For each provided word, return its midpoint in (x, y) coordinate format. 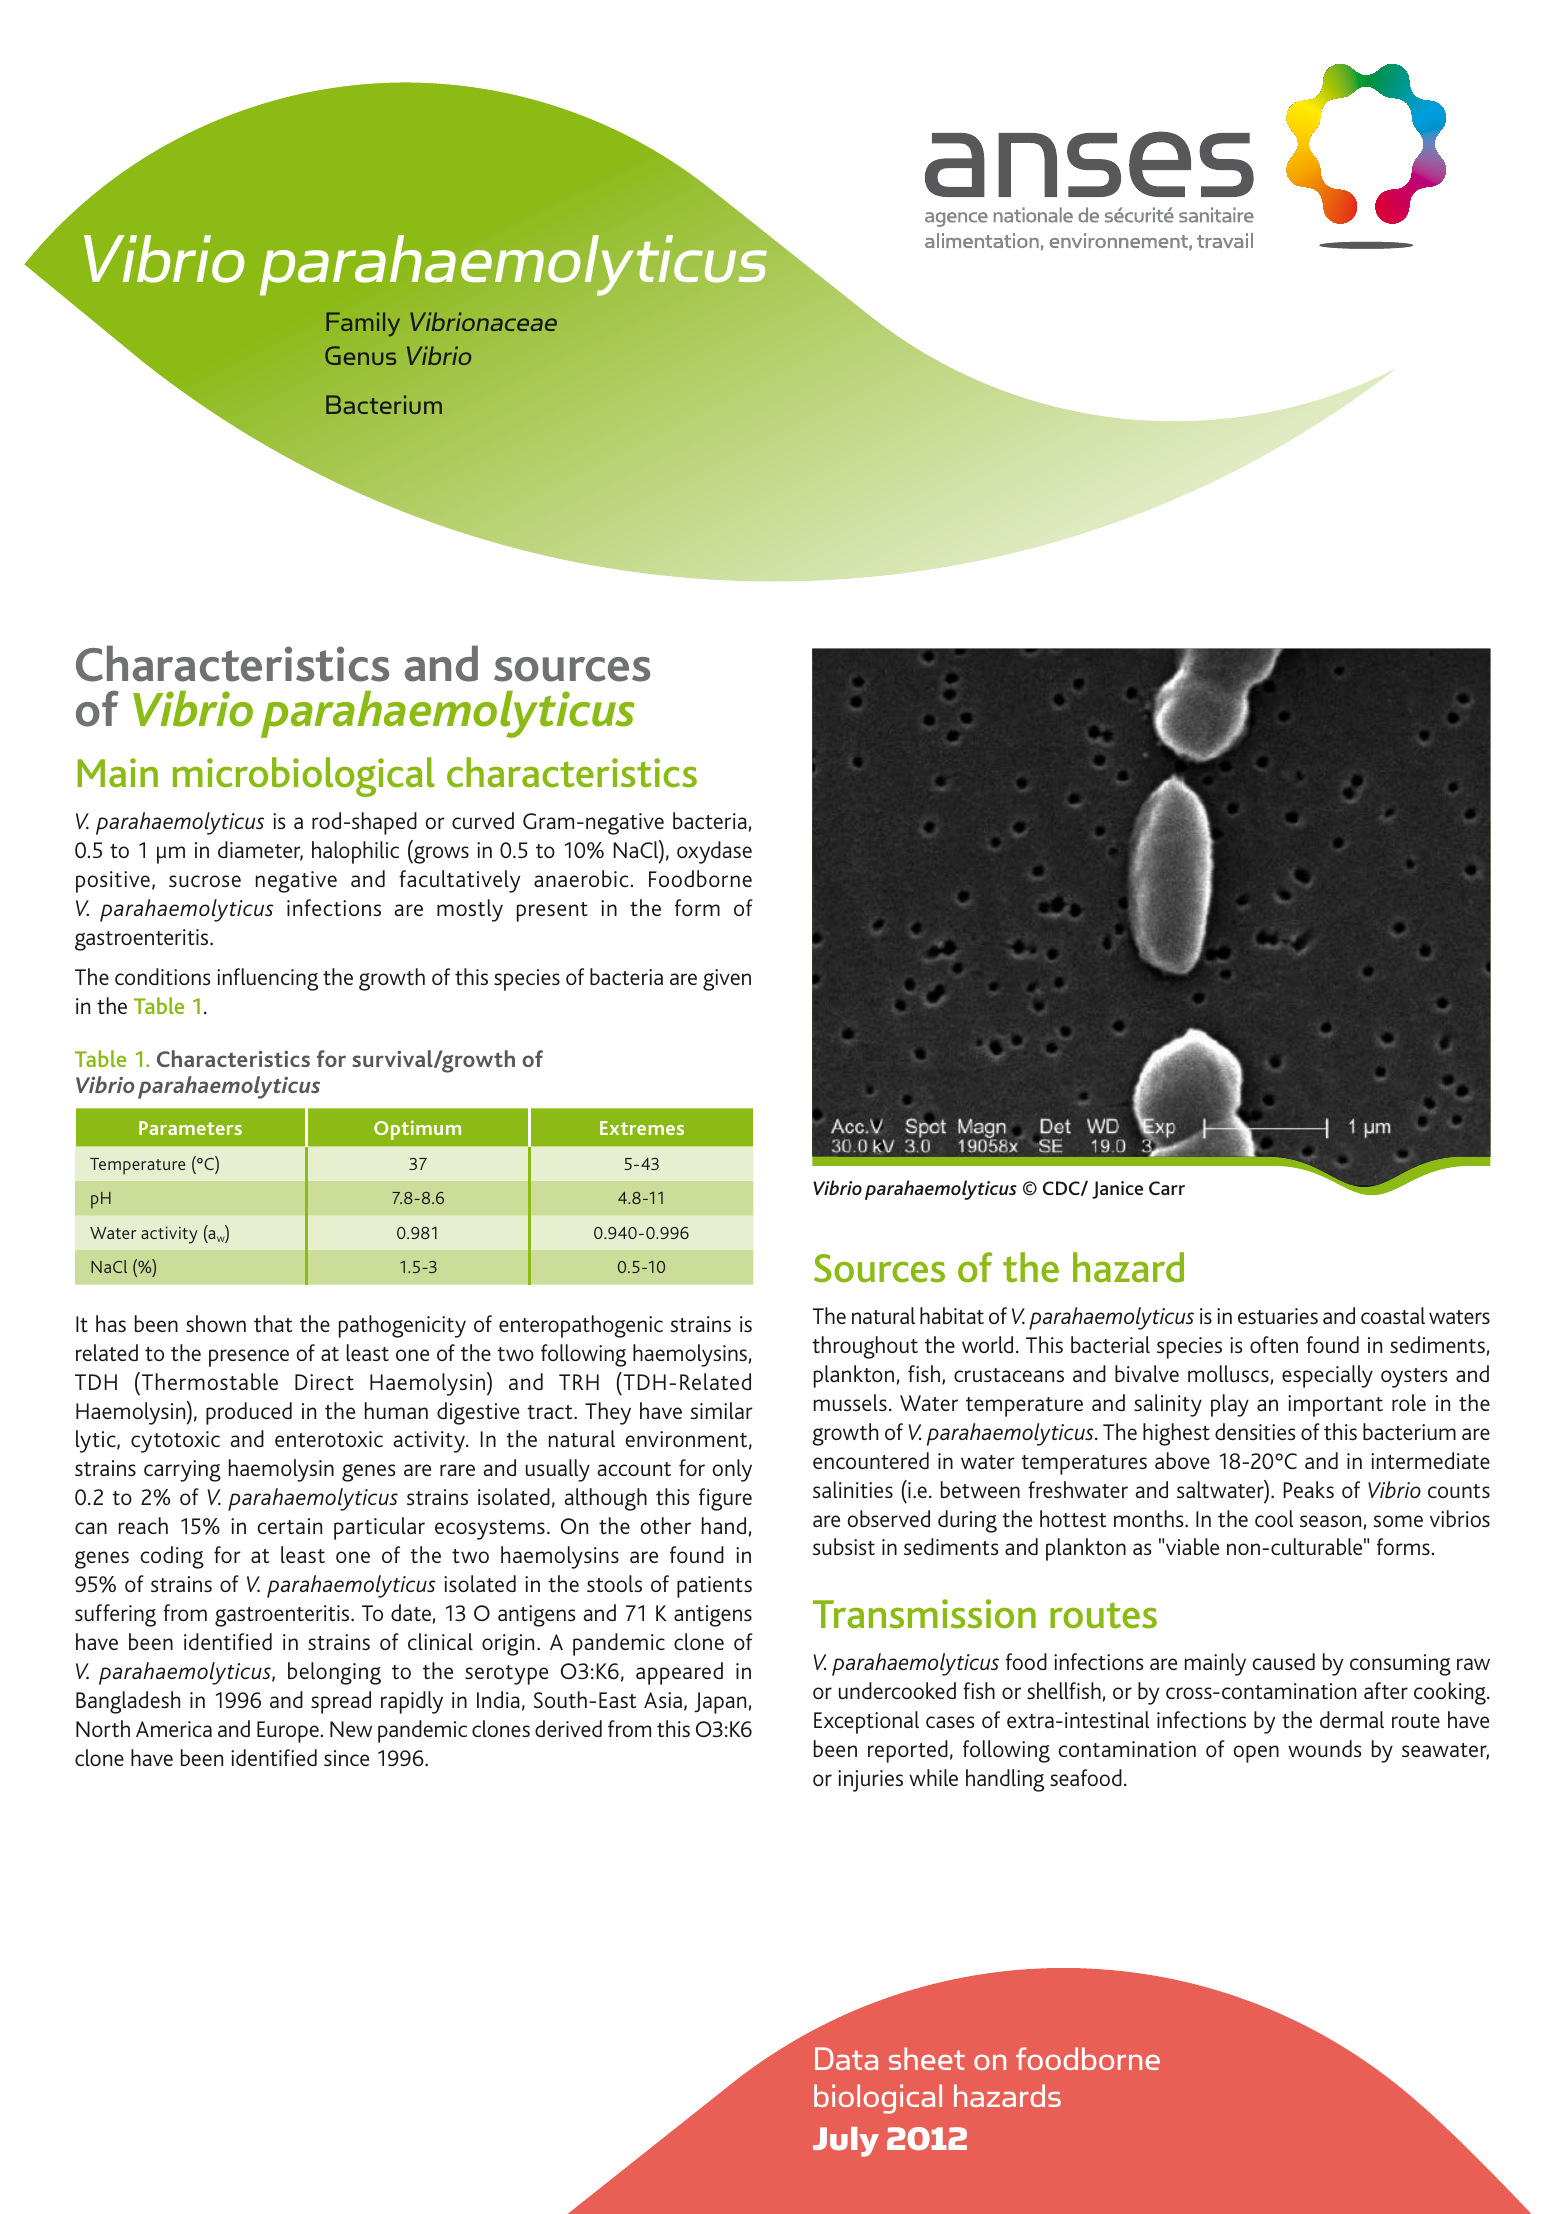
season (1330, 1521)
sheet (927, 2058)
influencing (267, 979)
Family (363, 324)
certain (289, 1526)
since (346, 1758)
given (727, 980)
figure (725, 1499)
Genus (360, 355)
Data (846, 2058)
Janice (1117, 1190)
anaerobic (581, 878)
